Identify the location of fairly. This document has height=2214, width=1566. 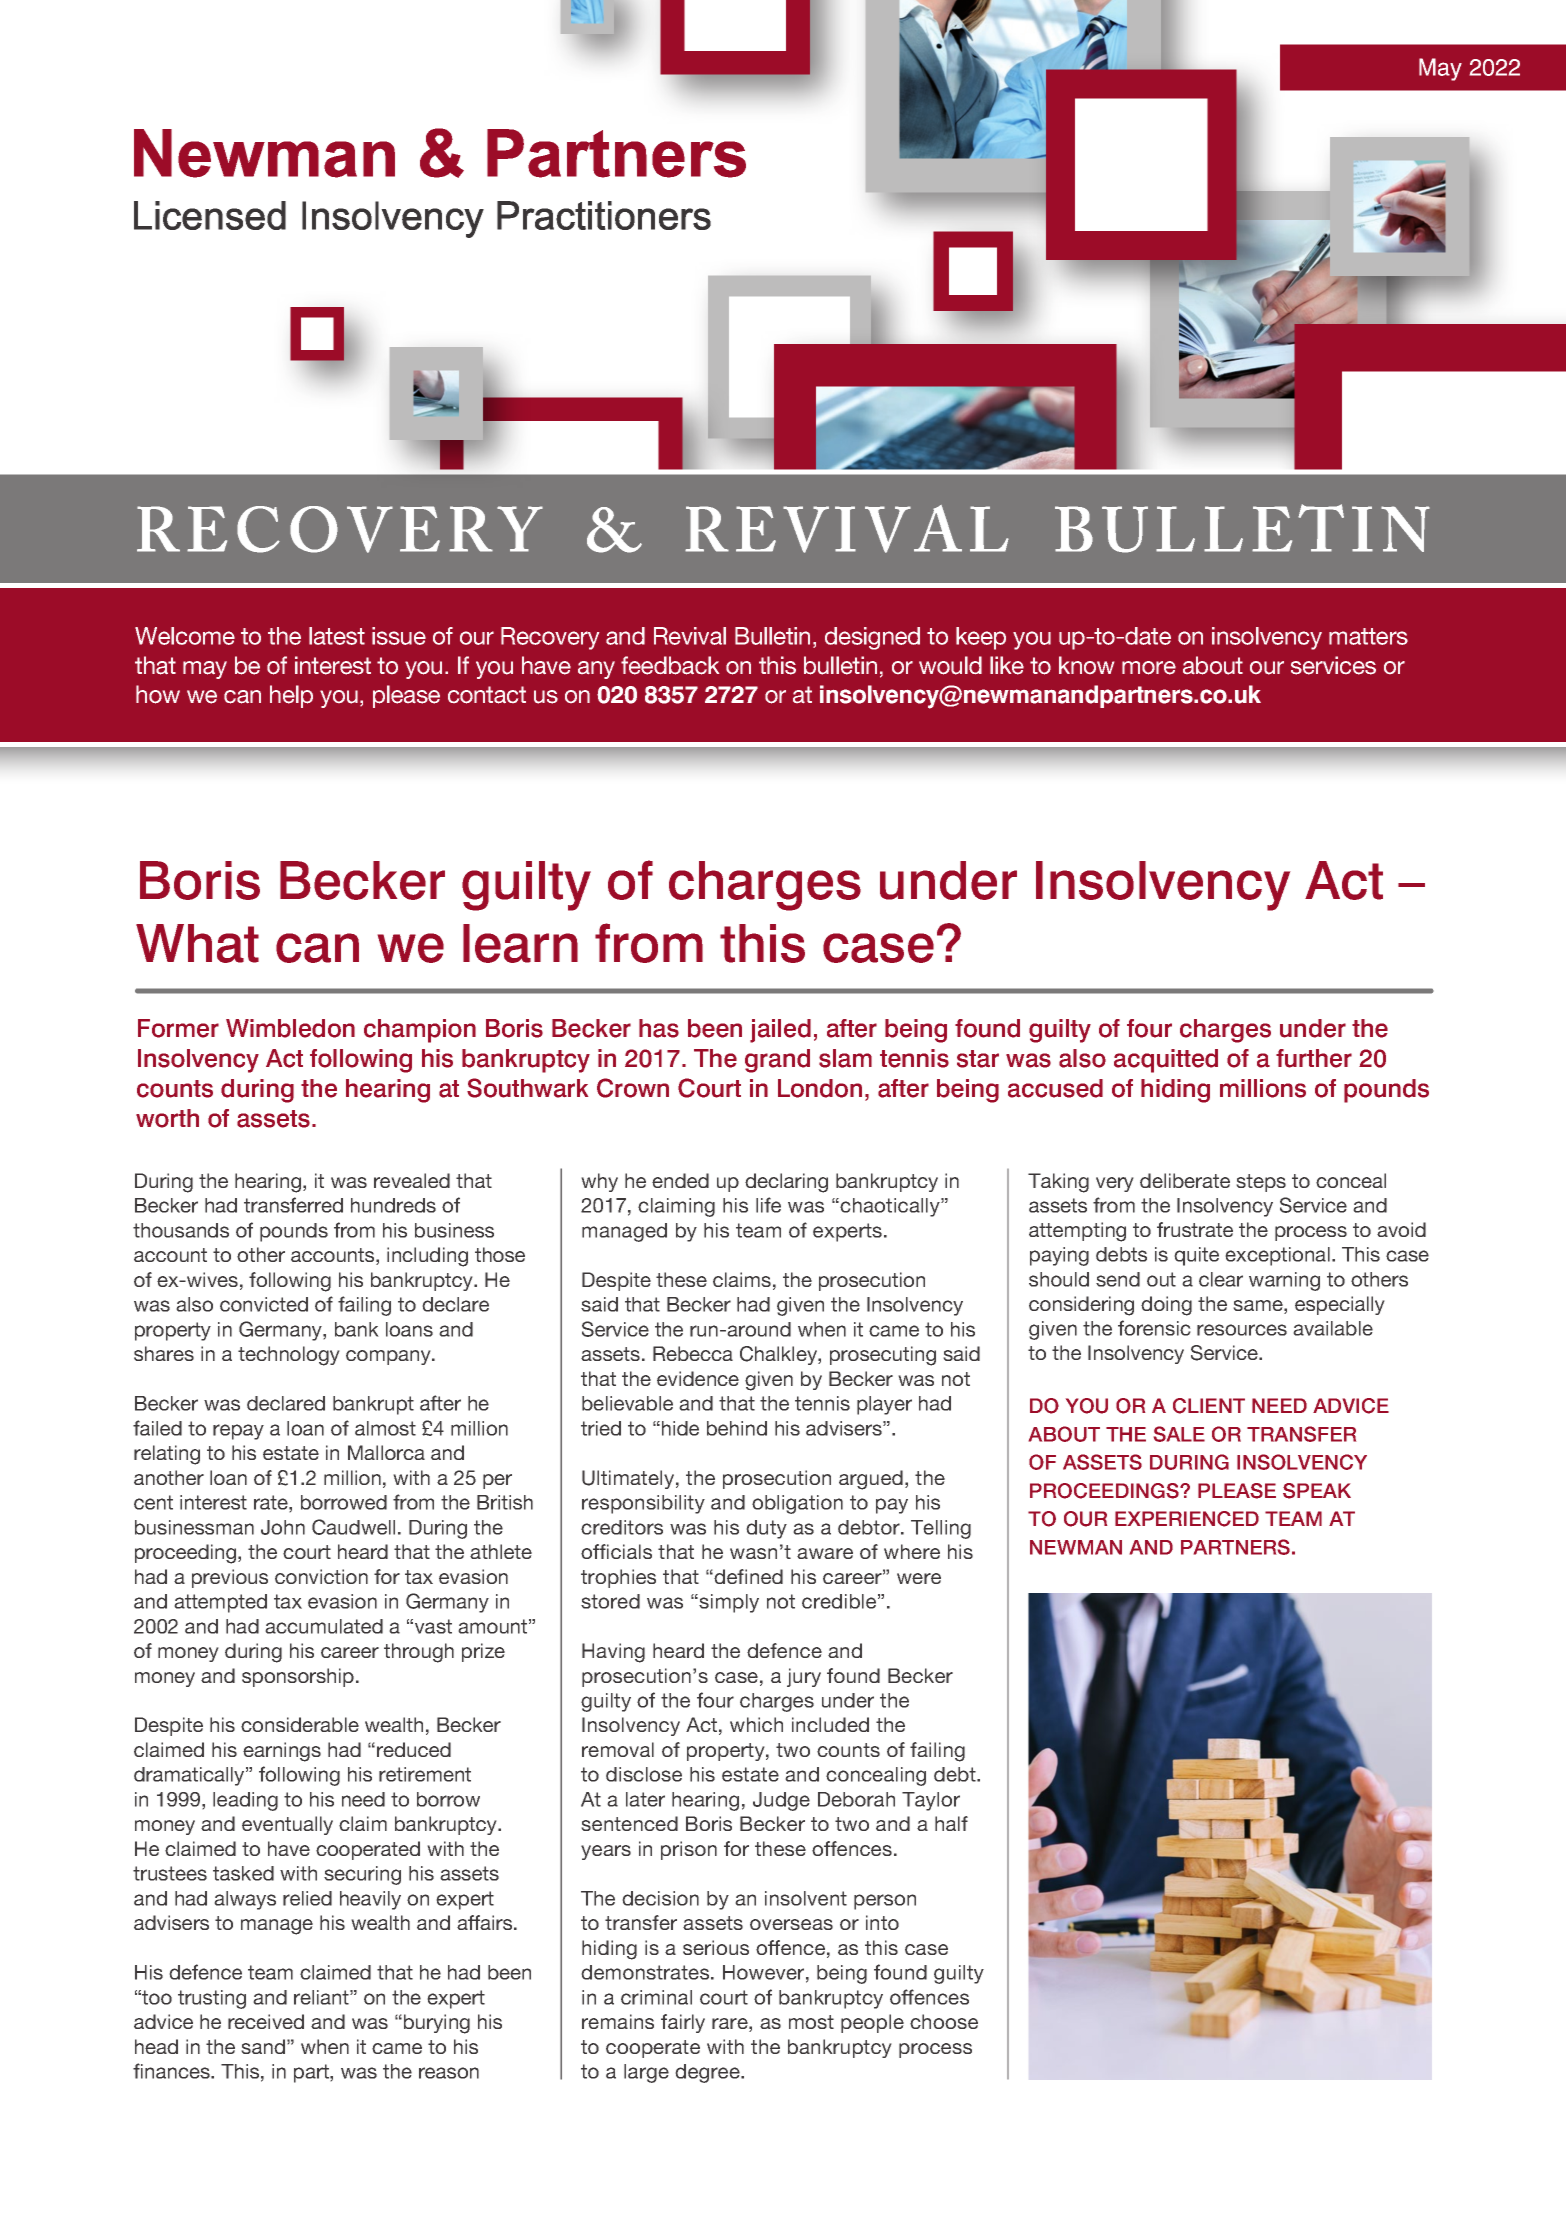
(683, 2023).
